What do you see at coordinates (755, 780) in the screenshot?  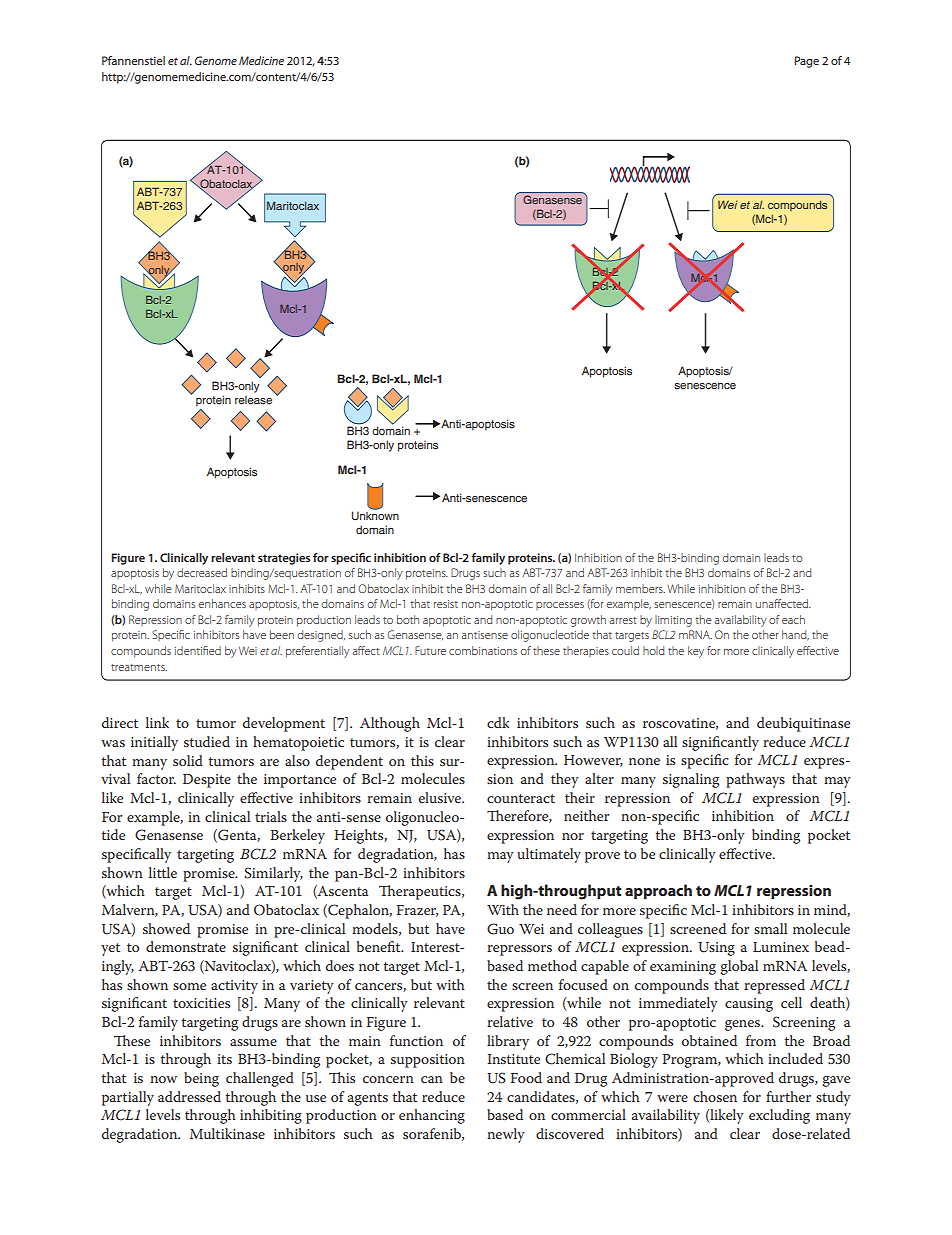 I see `pathways` at bounding box center [755, 780].
